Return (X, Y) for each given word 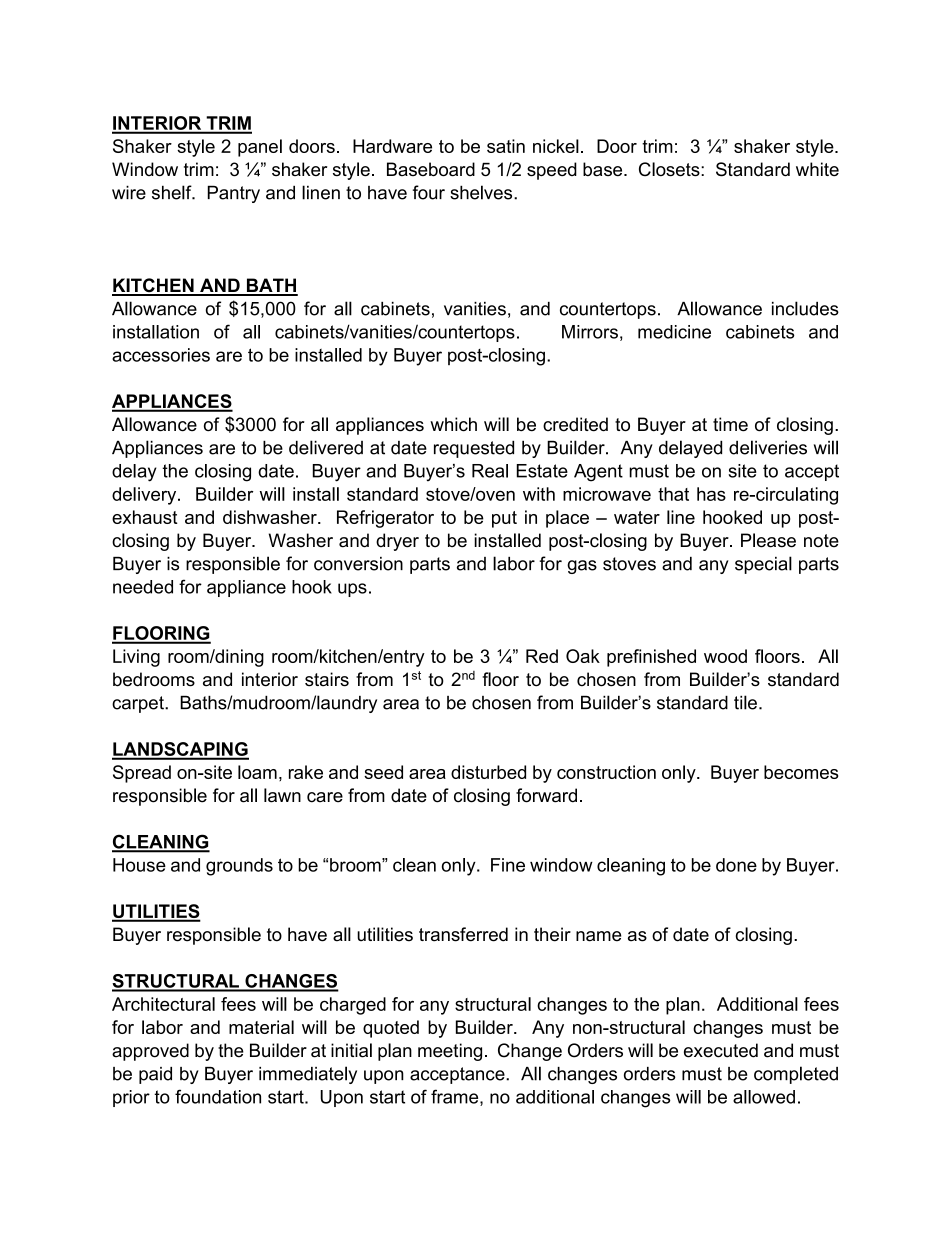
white (817, 169)
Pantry (234, 194)
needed (143, 587)
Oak (583, 656)
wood (725, 656)
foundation (218, 1096)
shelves (482, 192)
